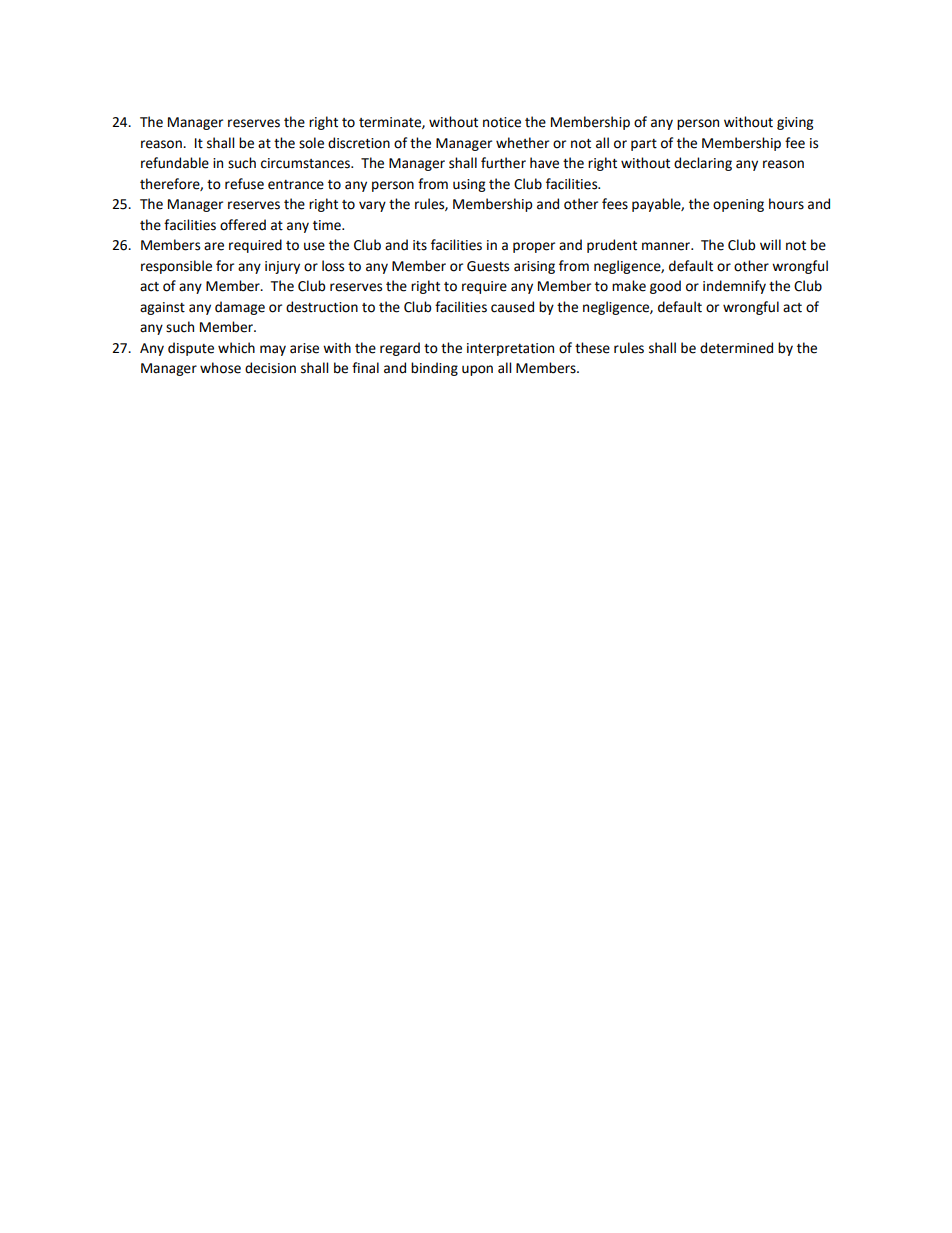  I want to click on notice, so click(502, 122).
